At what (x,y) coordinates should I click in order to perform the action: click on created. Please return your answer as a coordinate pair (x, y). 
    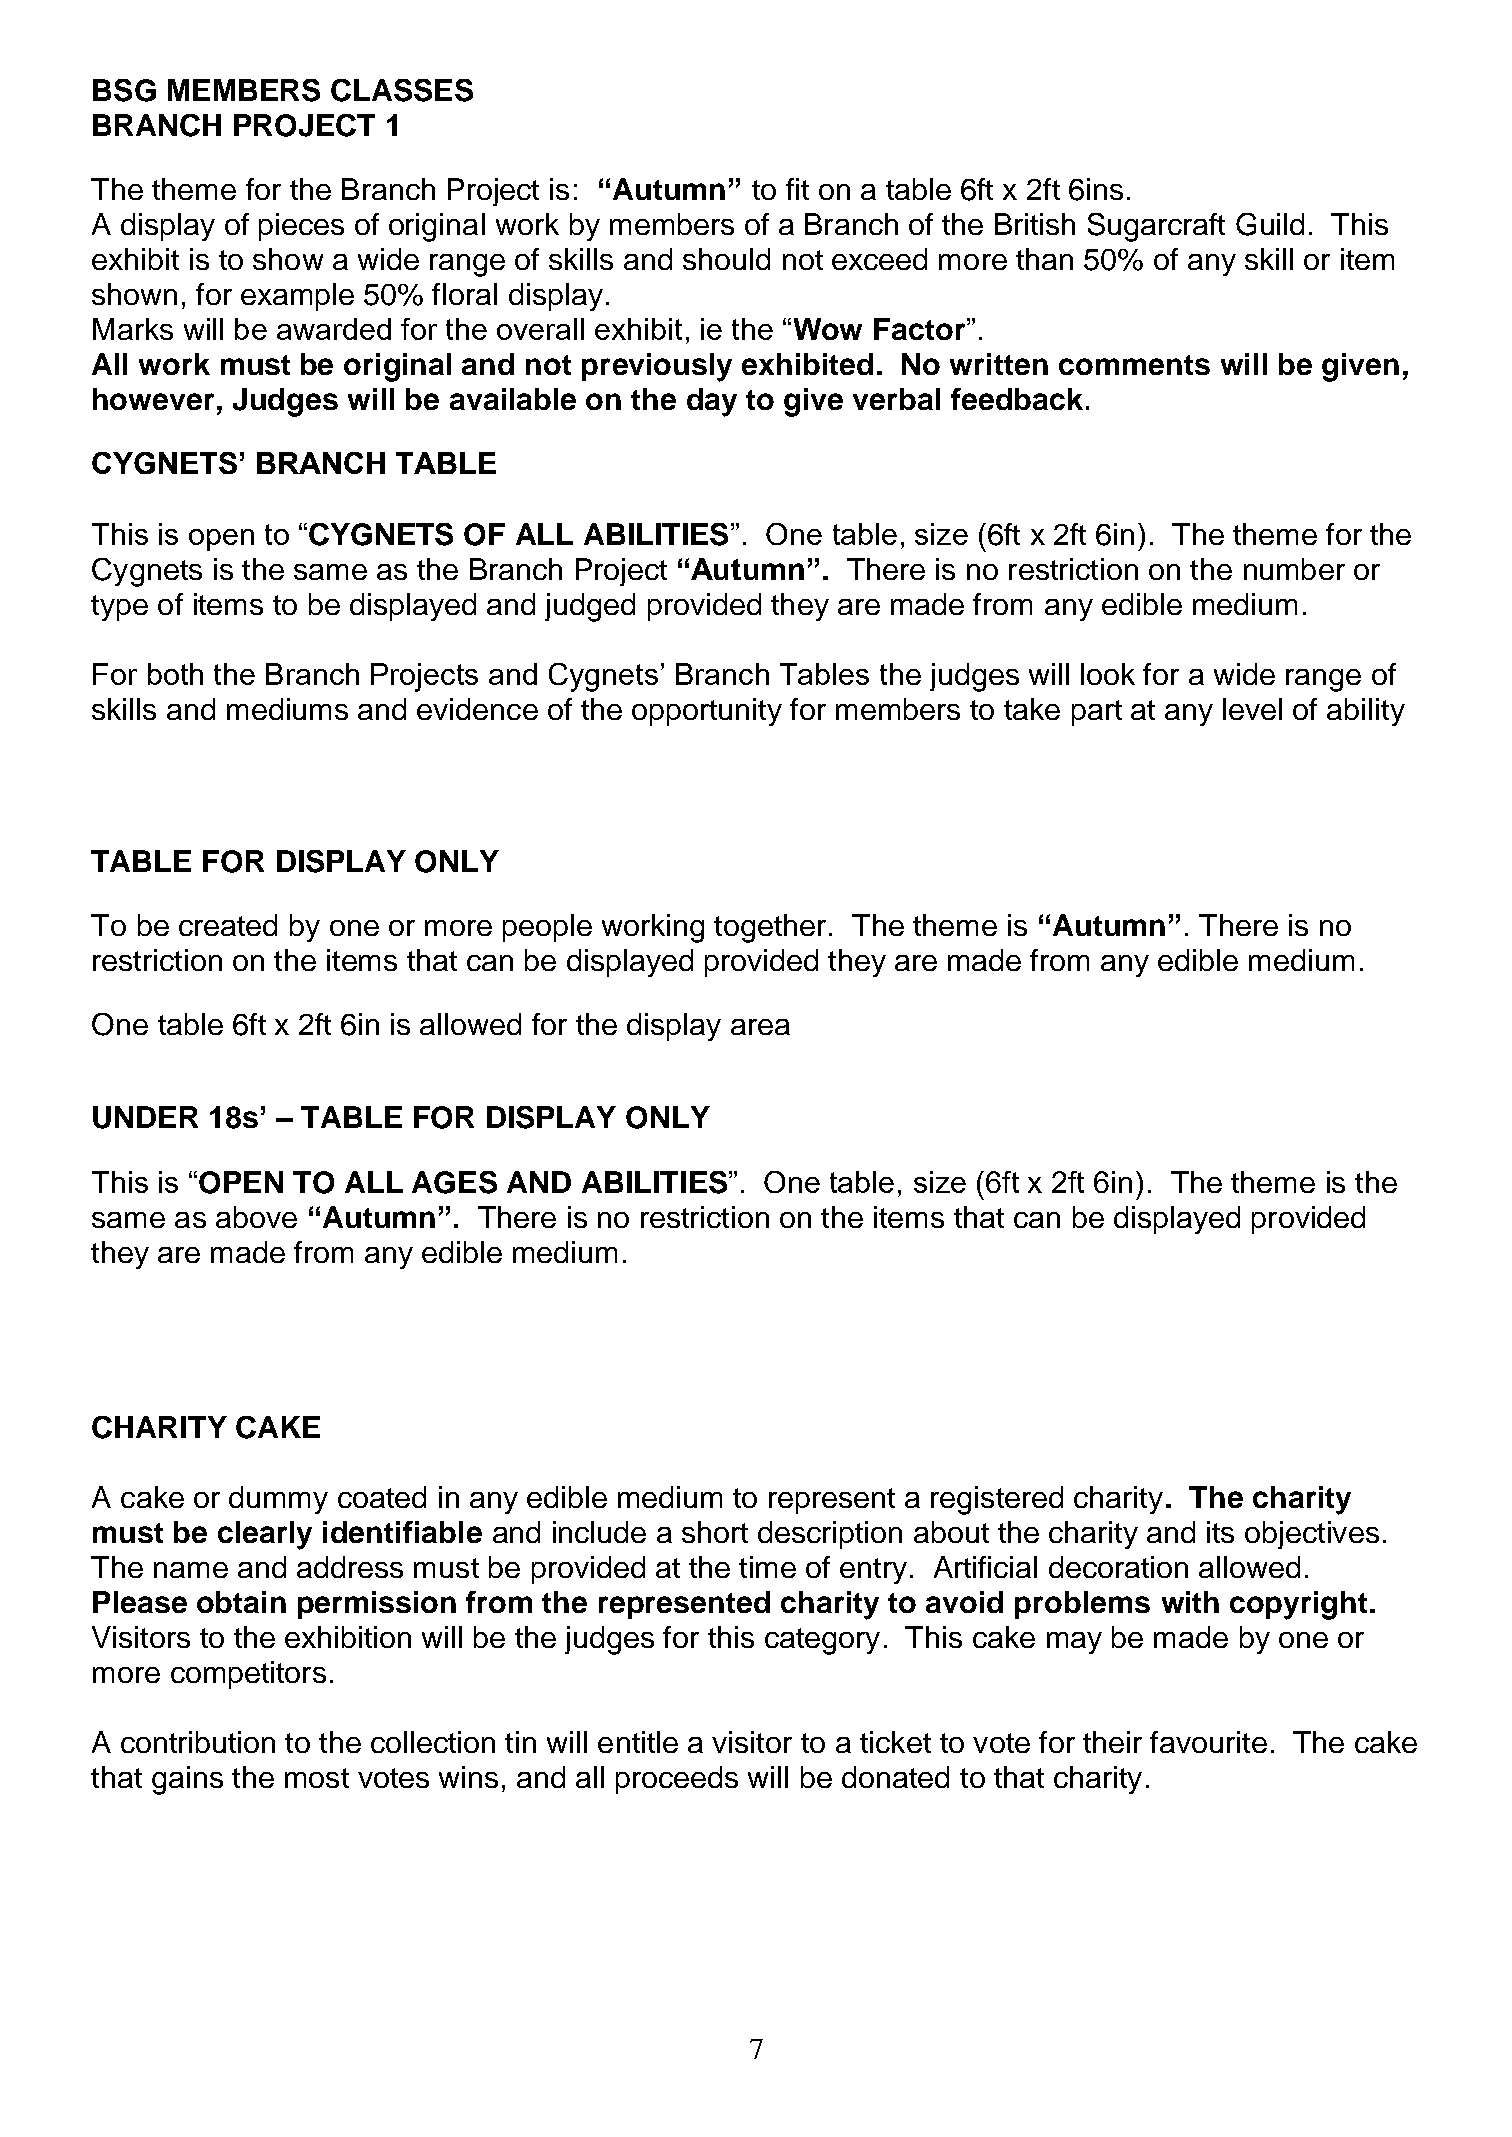
    Looking at the image, I should click on (228, 925).
